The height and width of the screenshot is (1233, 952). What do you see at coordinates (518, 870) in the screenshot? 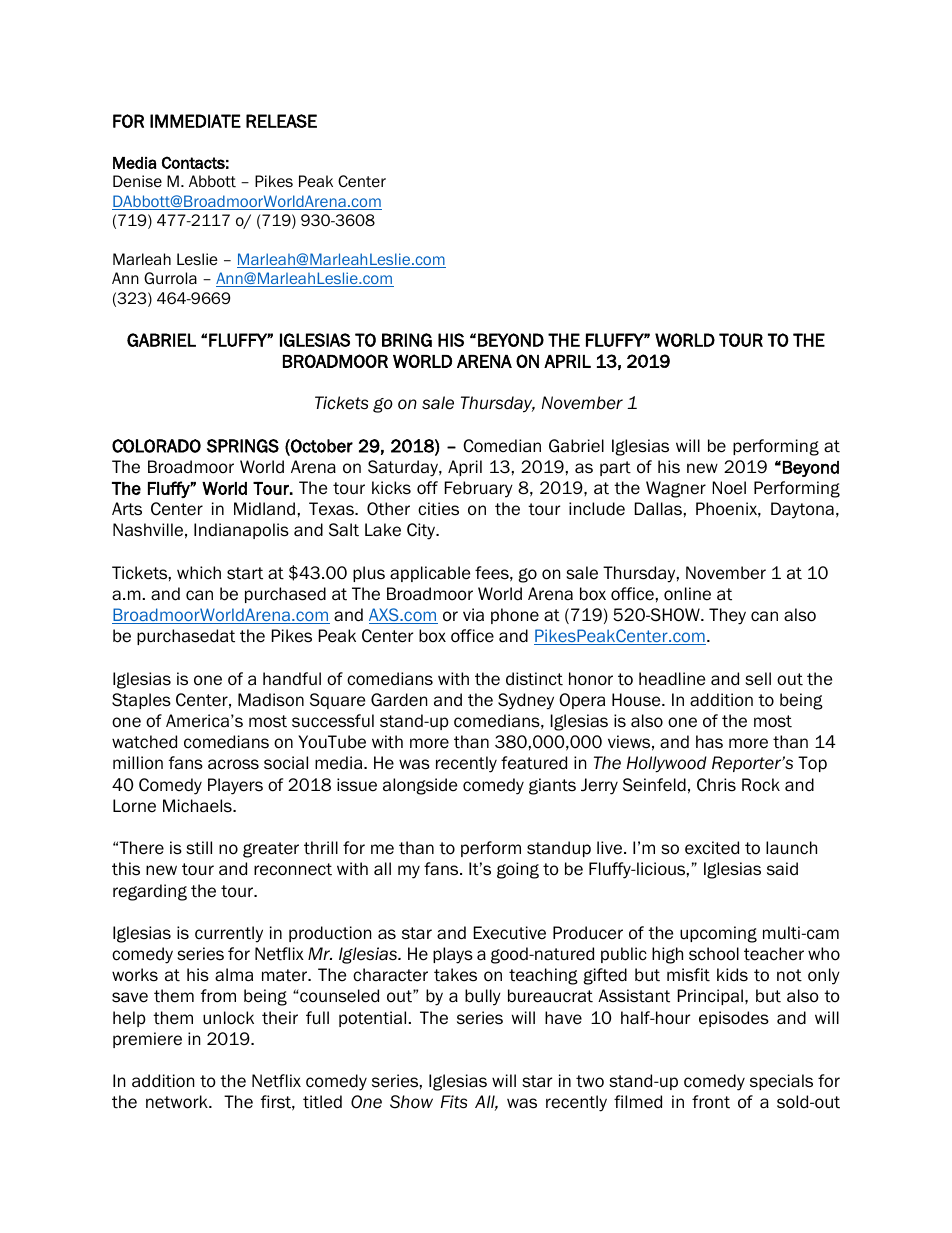
I see `going` at bounding box center [518, 870].
